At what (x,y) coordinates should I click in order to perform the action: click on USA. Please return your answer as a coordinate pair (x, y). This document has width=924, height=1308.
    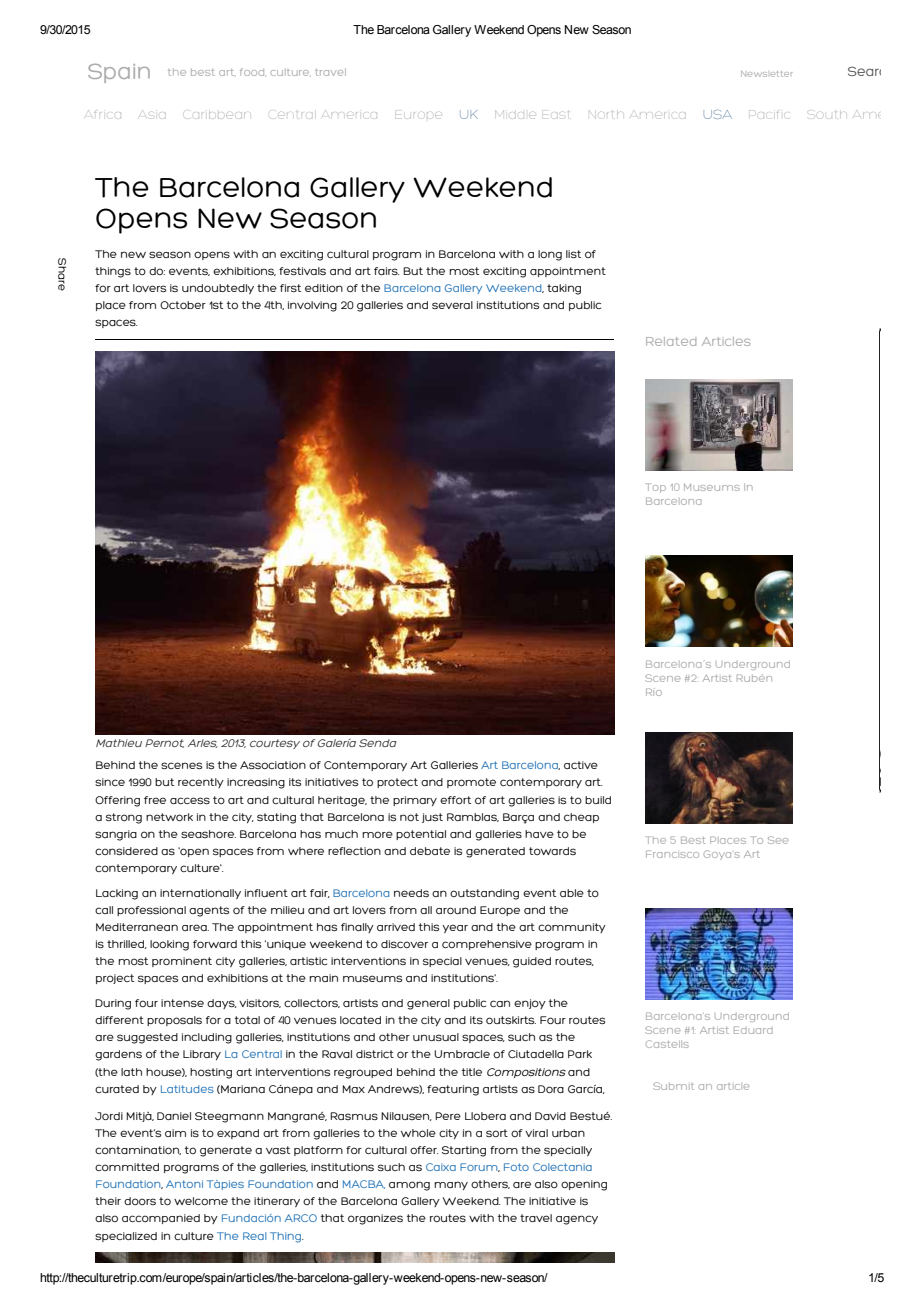
    Looking at the image, I should click on (718, 114).
